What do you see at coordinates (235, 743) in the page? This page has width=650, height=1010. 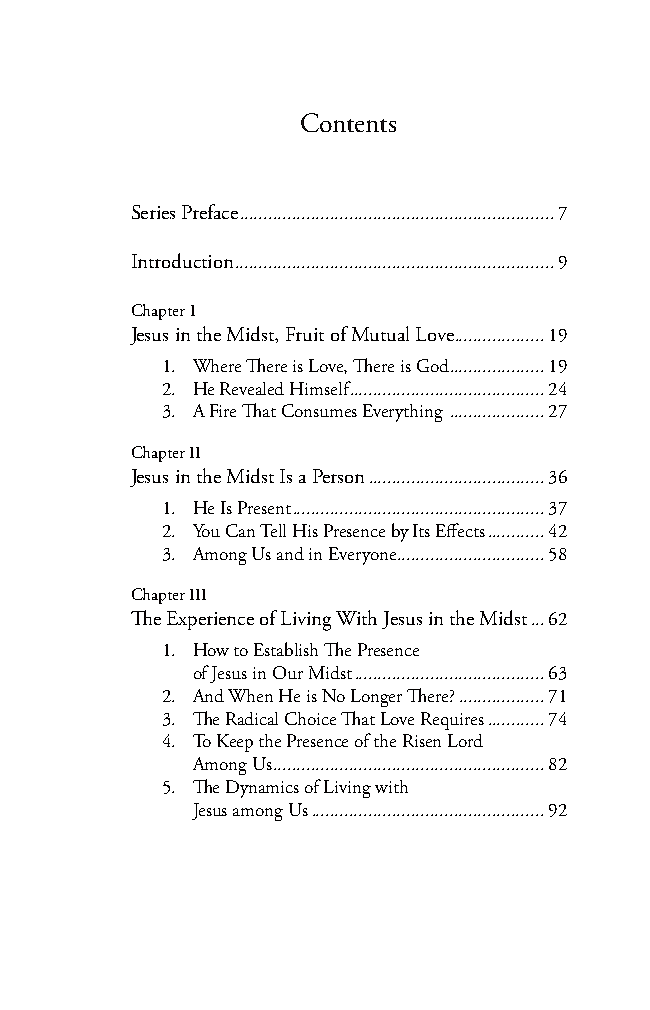 I see `Keep` at bounding box center [235, 743].
